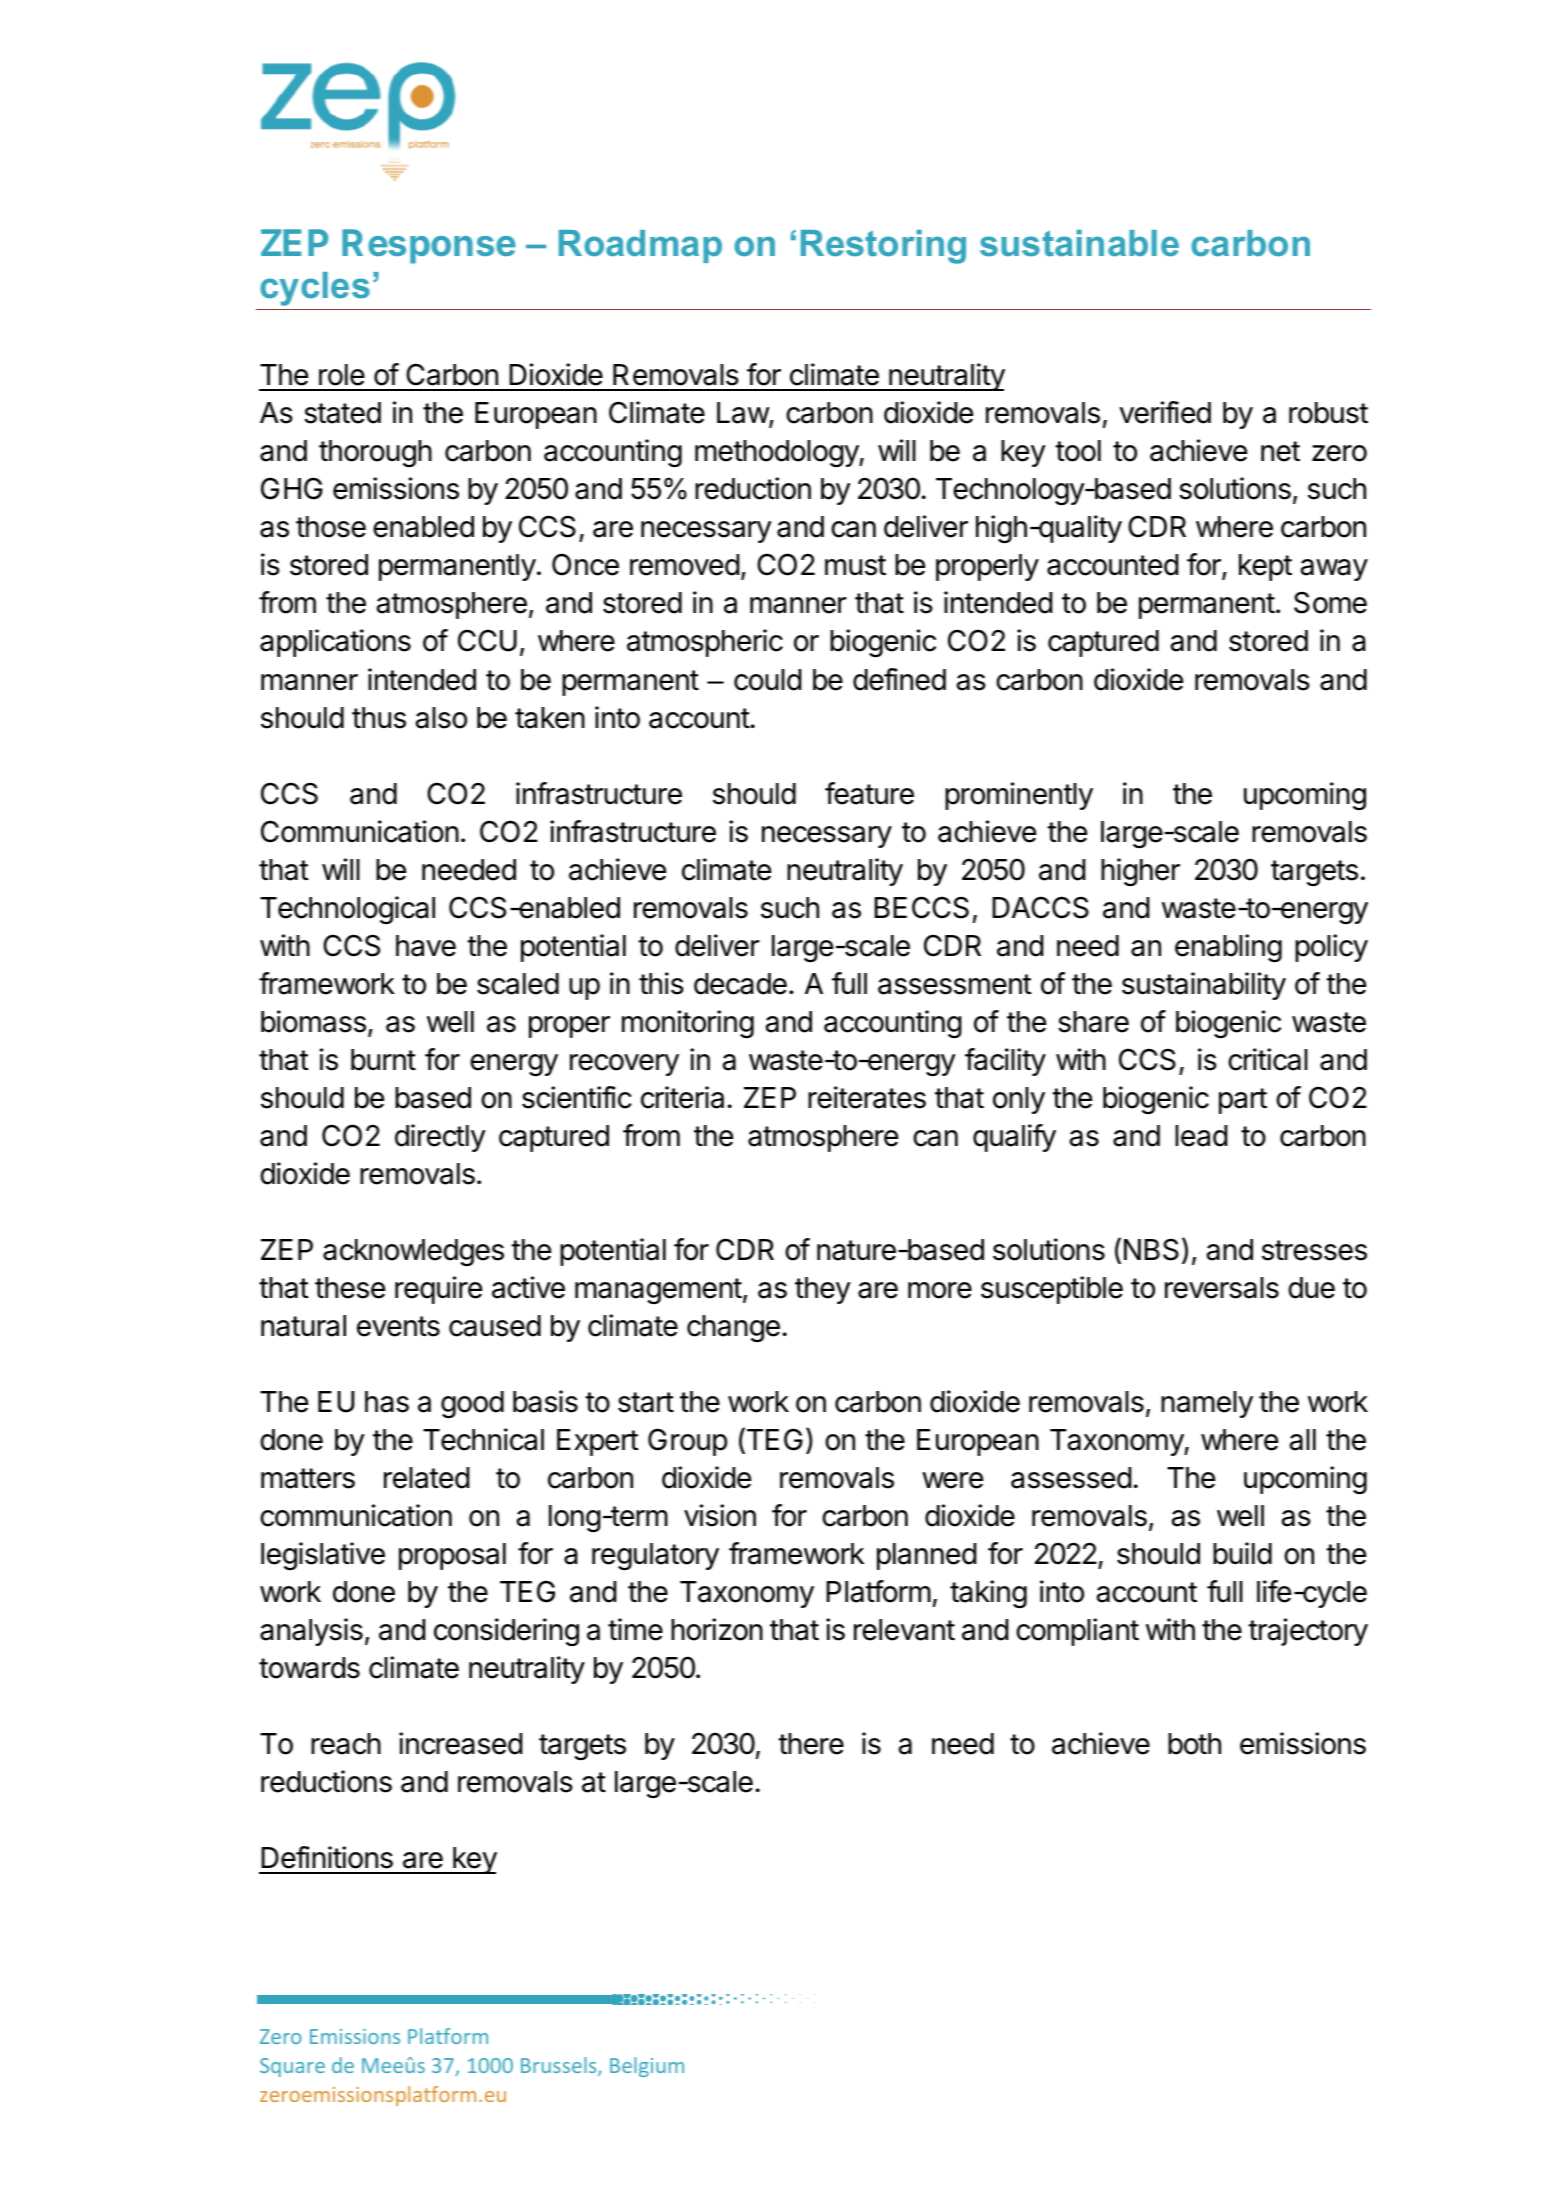 The width and height of the document is (1555, 2201). Describe the element at coordinates (441, 718) in the document. I see `also` at that location.
